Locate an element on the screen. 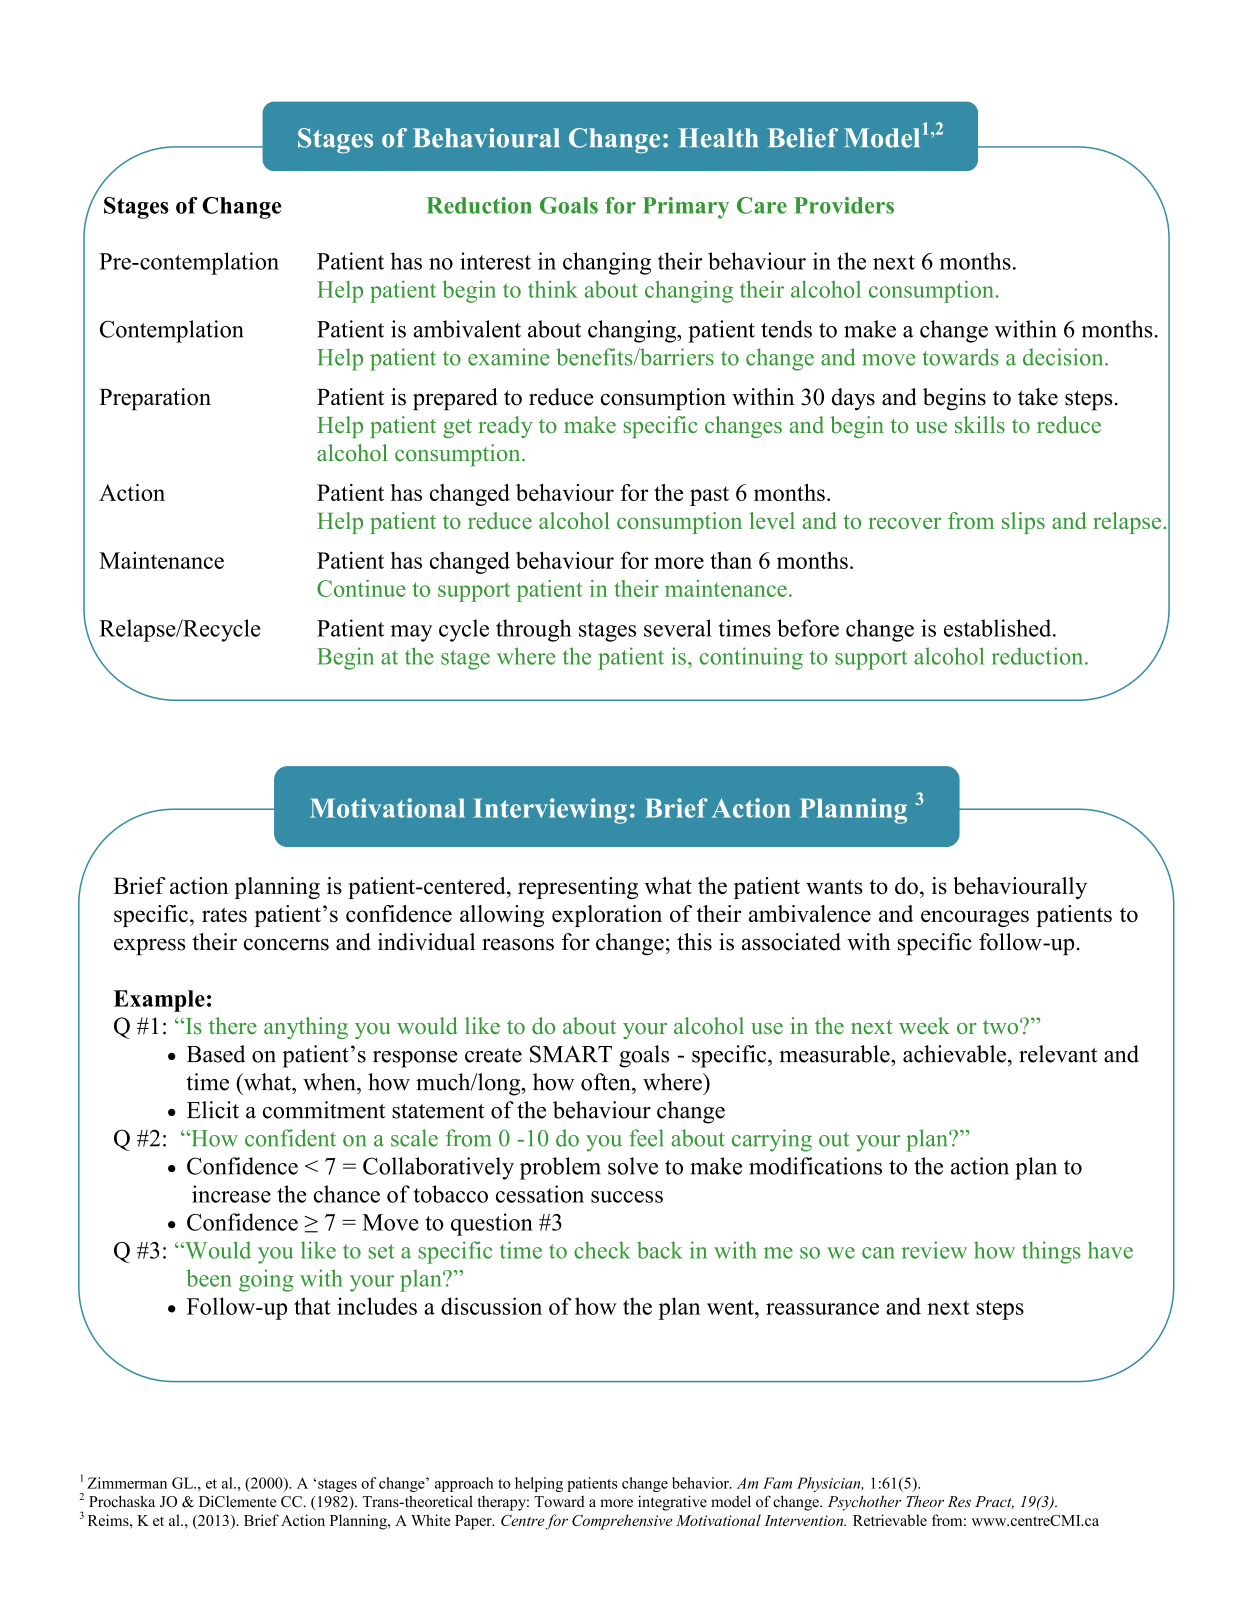 This screenshot has width=1243, height=1609. Based is located at coordinates (216, 1054).
